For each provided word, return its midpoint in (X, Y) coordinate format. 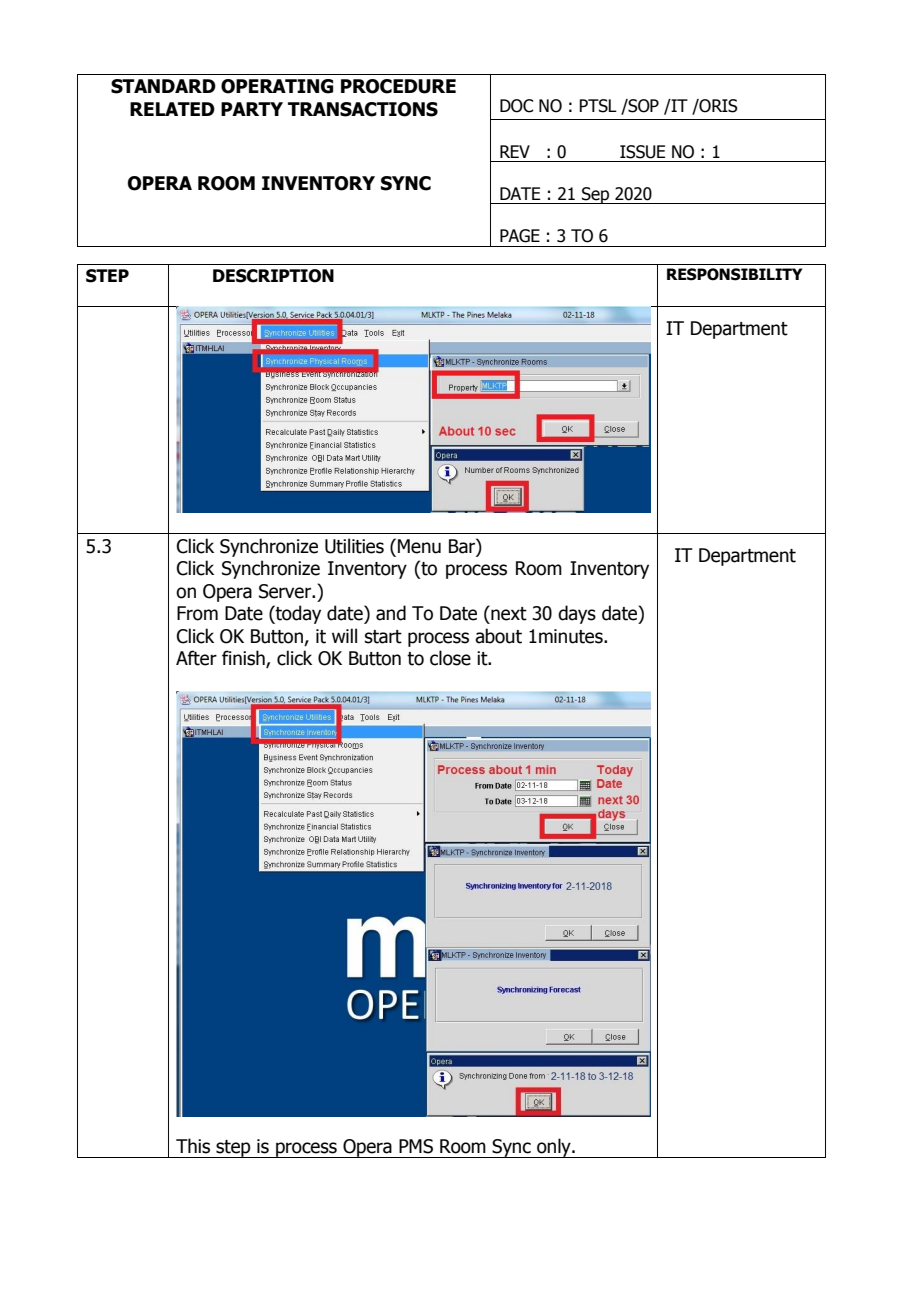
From (197, 613)
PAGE (520, 236)
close (450, 658)
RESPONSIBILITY (734, 274)
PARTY (252, 109)
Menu (419, 546)
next (508, 613)
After (196, 658)
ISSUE (642, 152)
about (498, 636)
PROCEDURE (398, 86)
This (193, 1146)
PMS (416, 1146)
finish (244, 659)
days (577, 614)
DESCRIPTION (273, 276)
